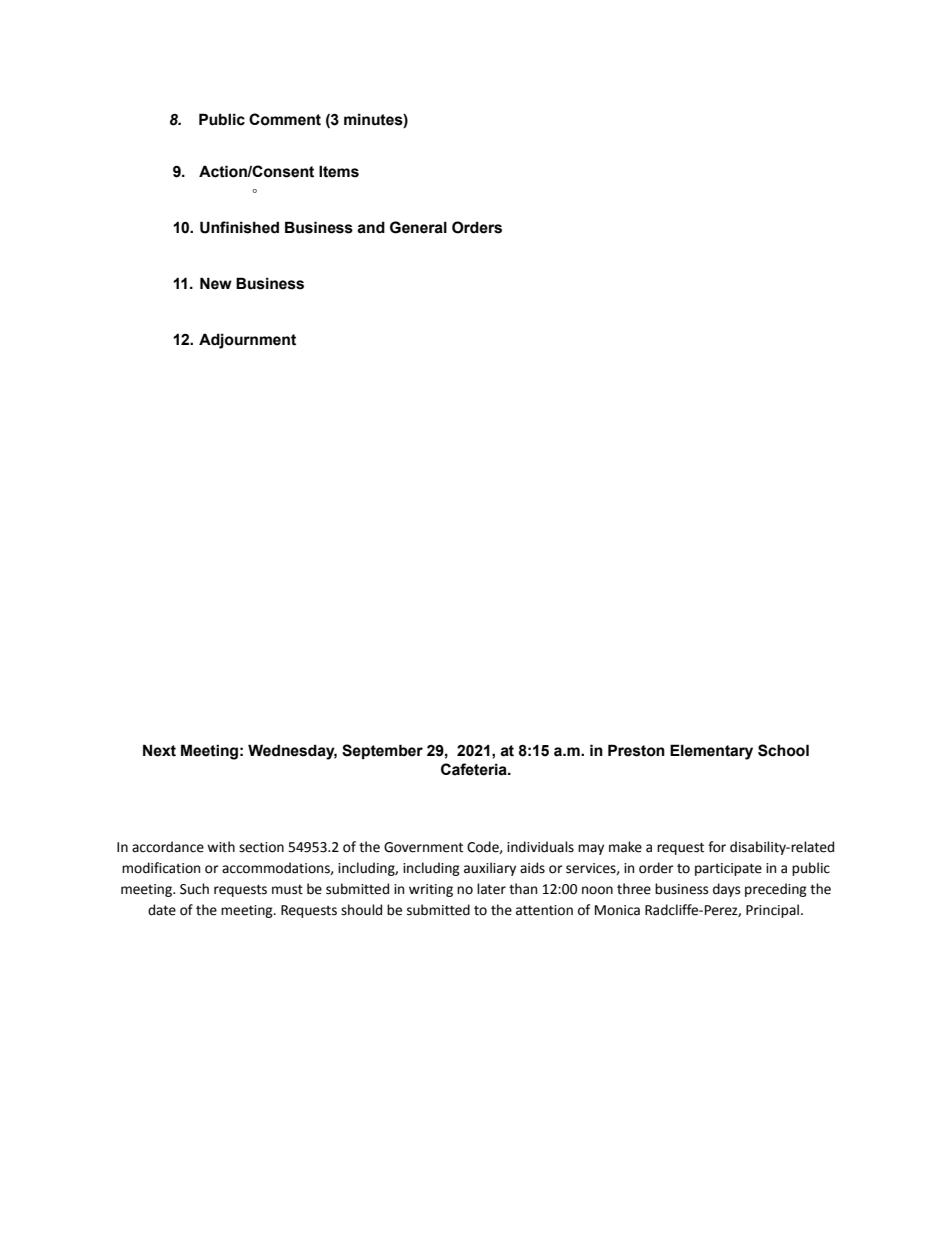 The width and height of the image is (952, 1233). What do you see at coordinates (418, 227) in the image?
I see `General` at bounding box center [418, 227].
